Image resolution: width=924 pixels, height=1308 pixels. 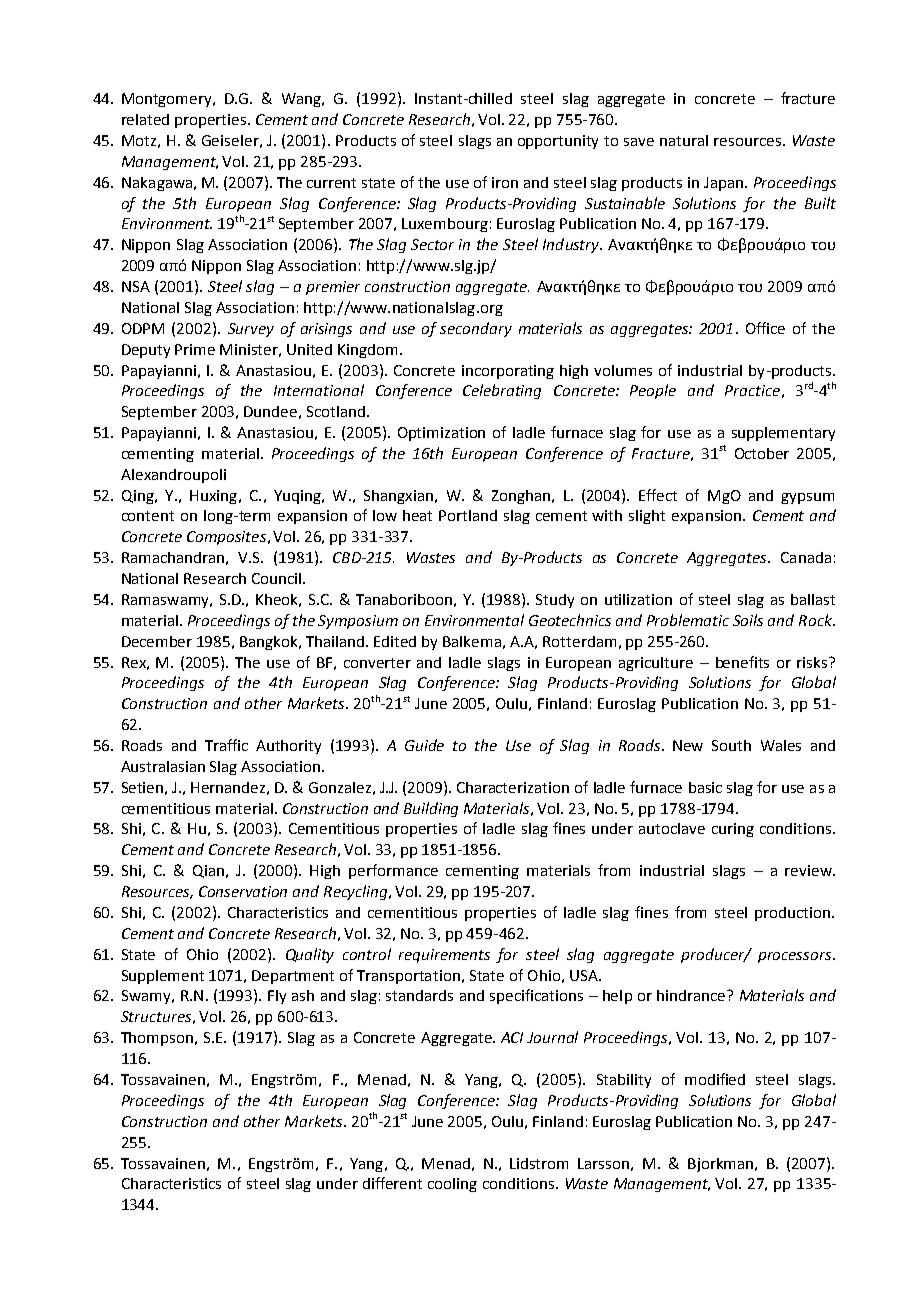 What do you see at coordinates (468, 515) in the screenshot?
I see `Portland` at bounding box center [468, 515].
